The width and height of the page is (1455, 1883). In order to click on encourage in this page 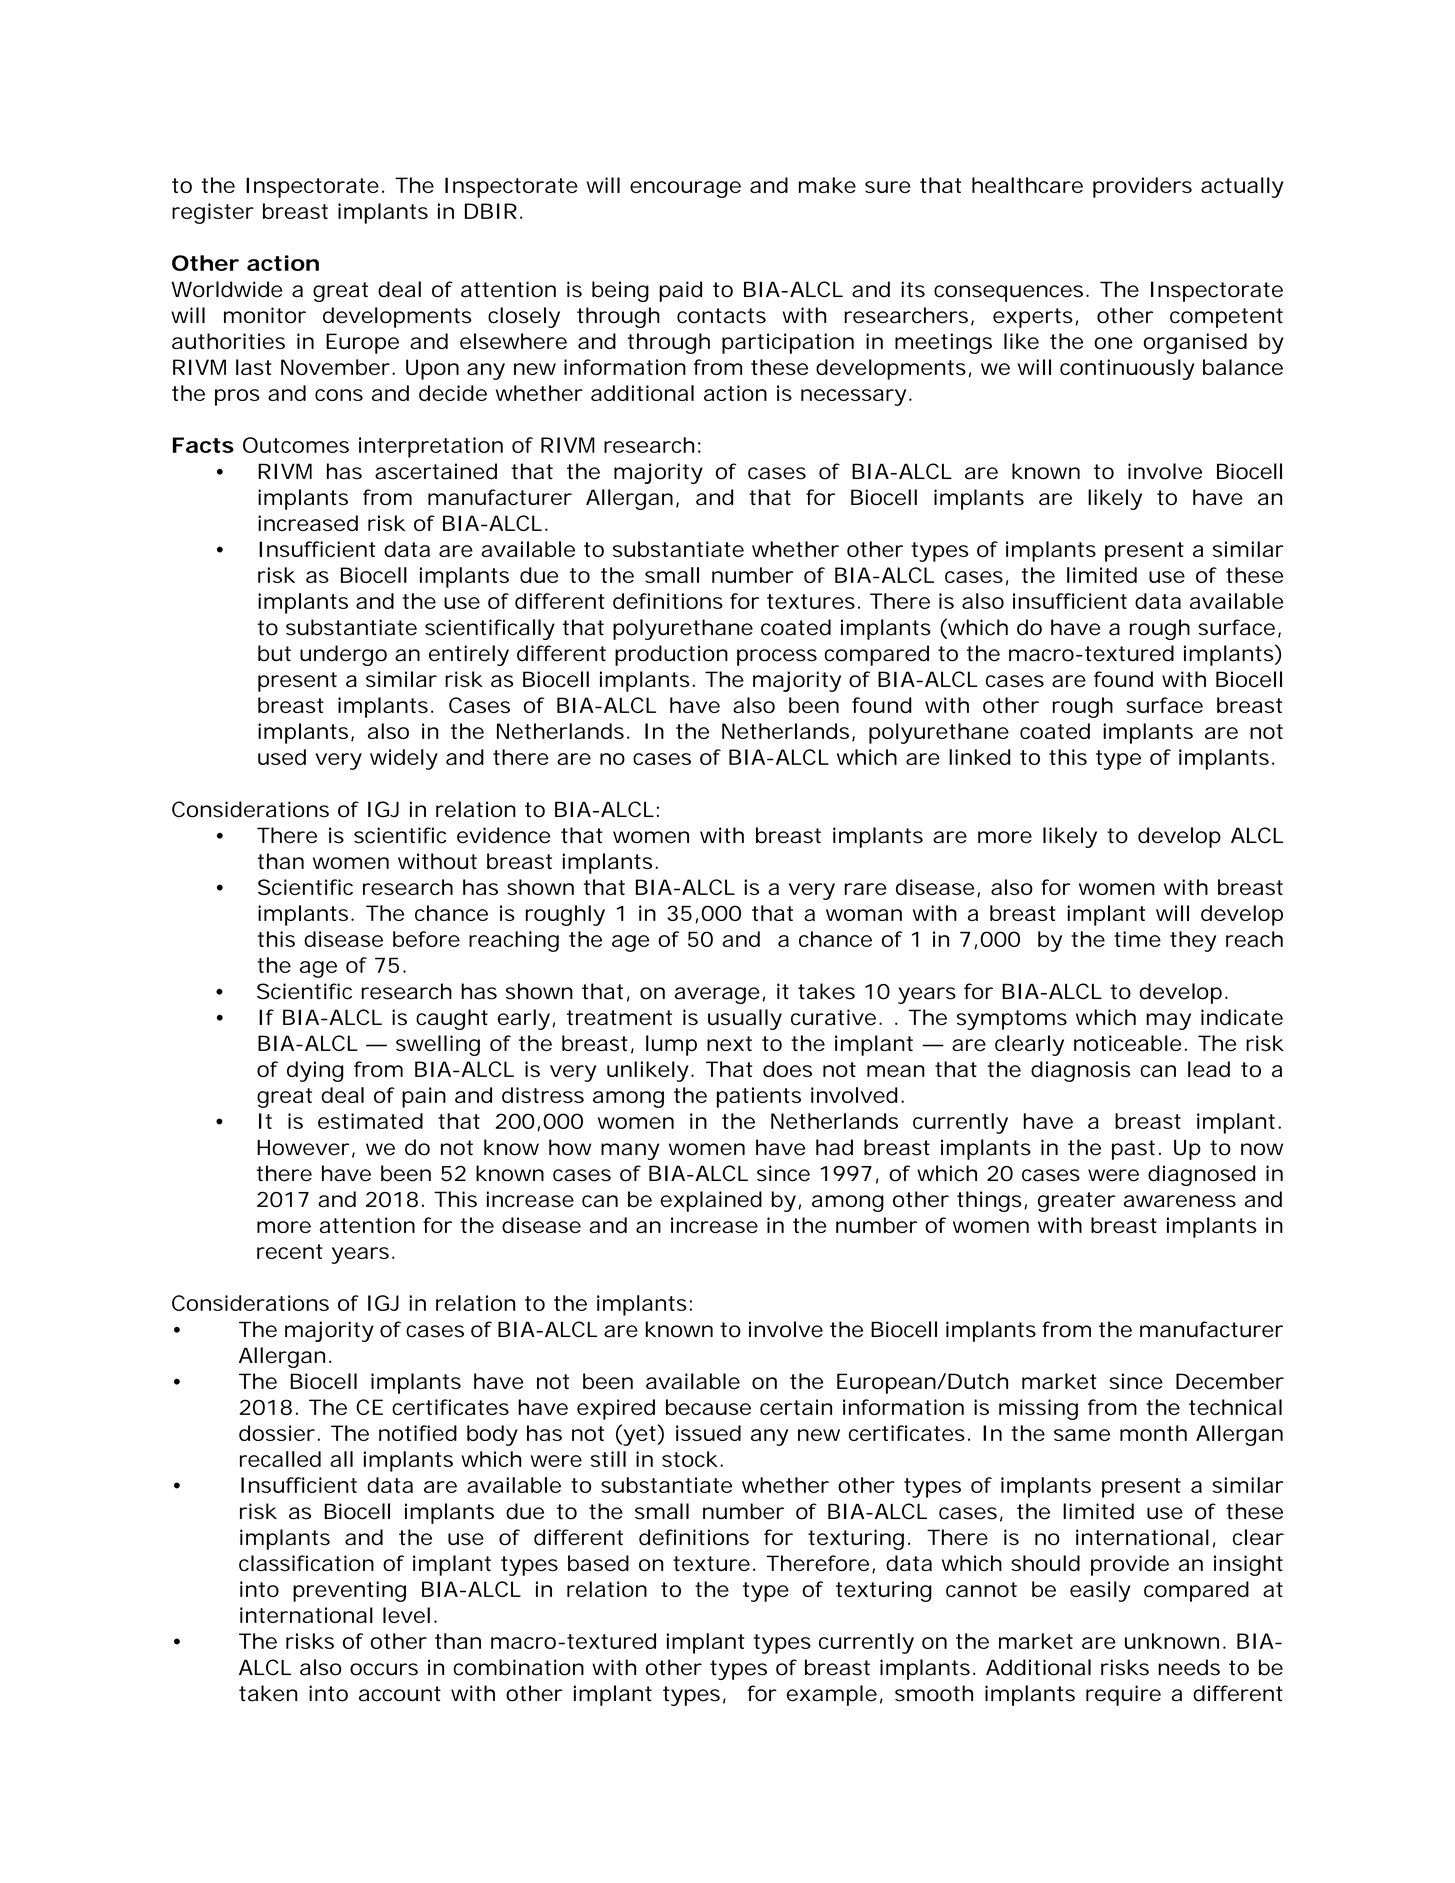, I will do `click(685, 189)`.
